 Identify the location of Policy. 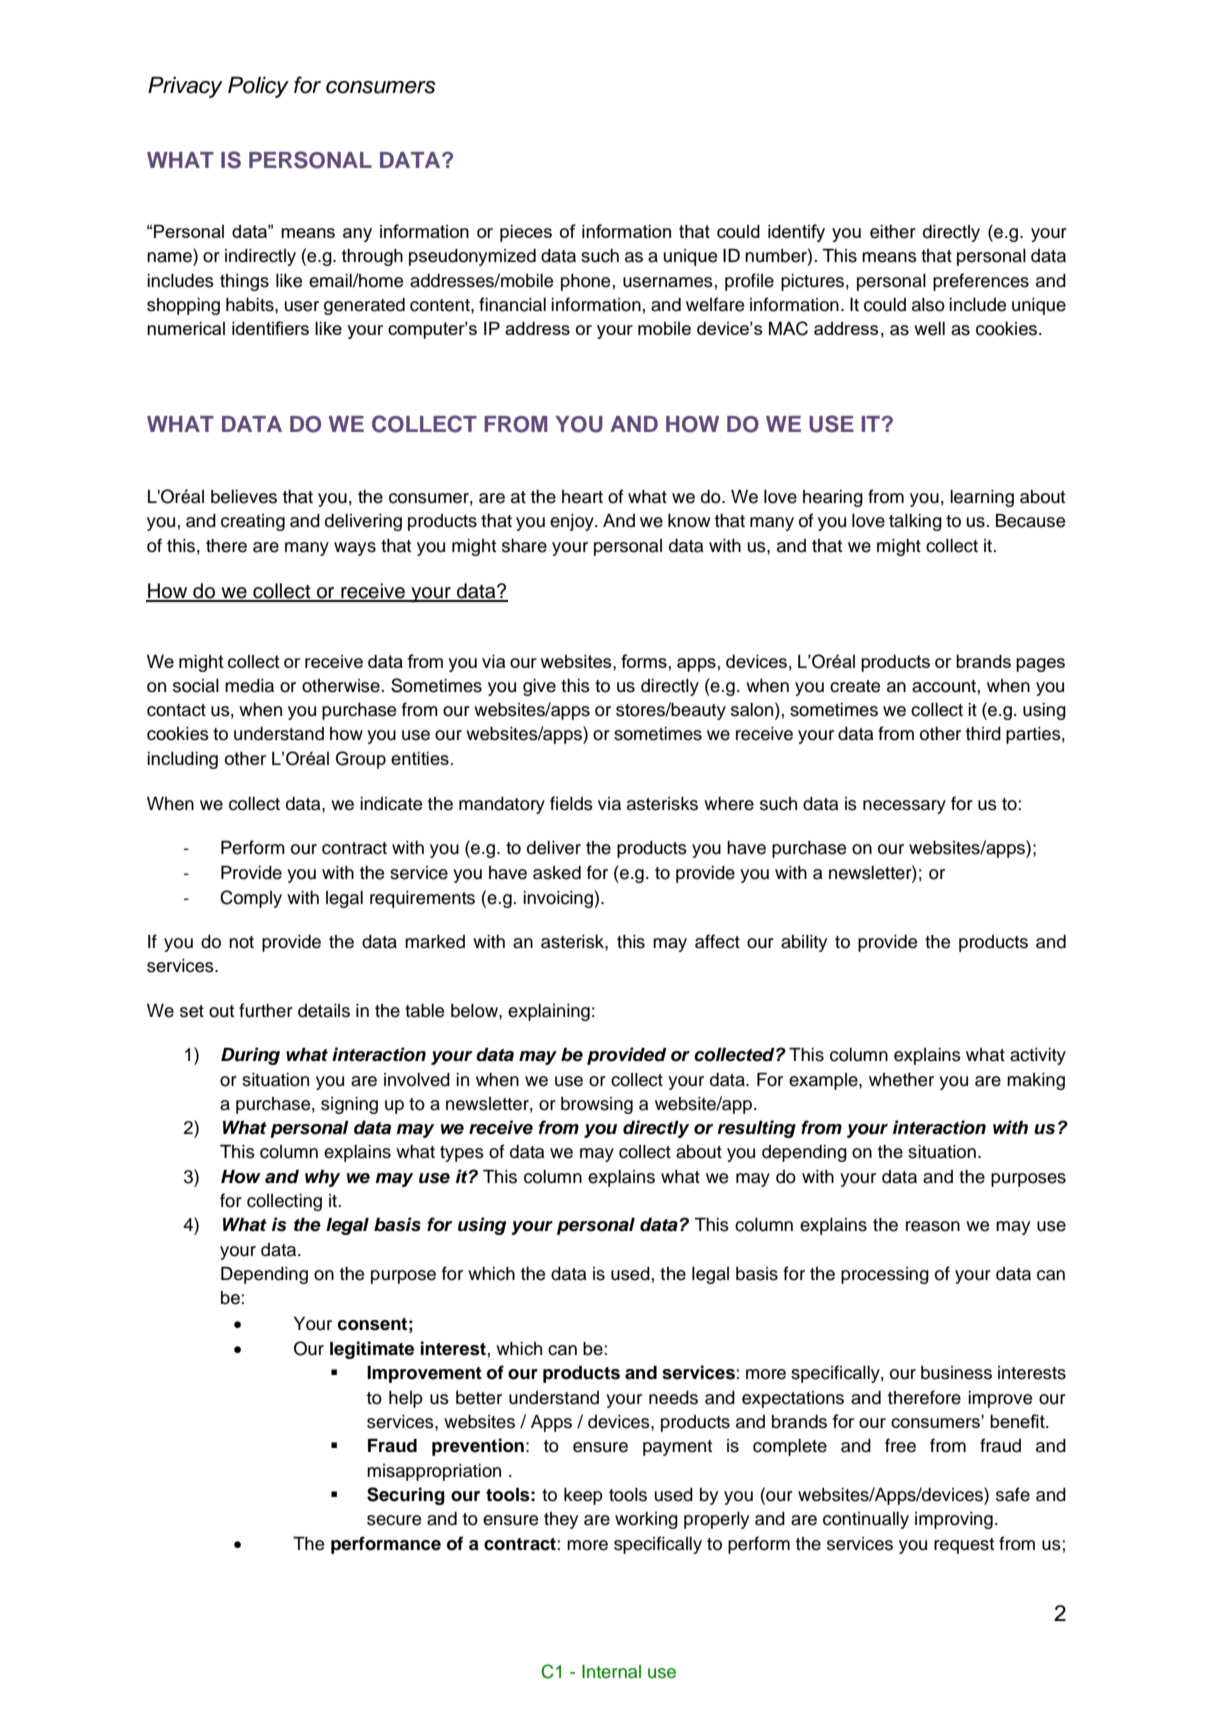
(258, 87).
